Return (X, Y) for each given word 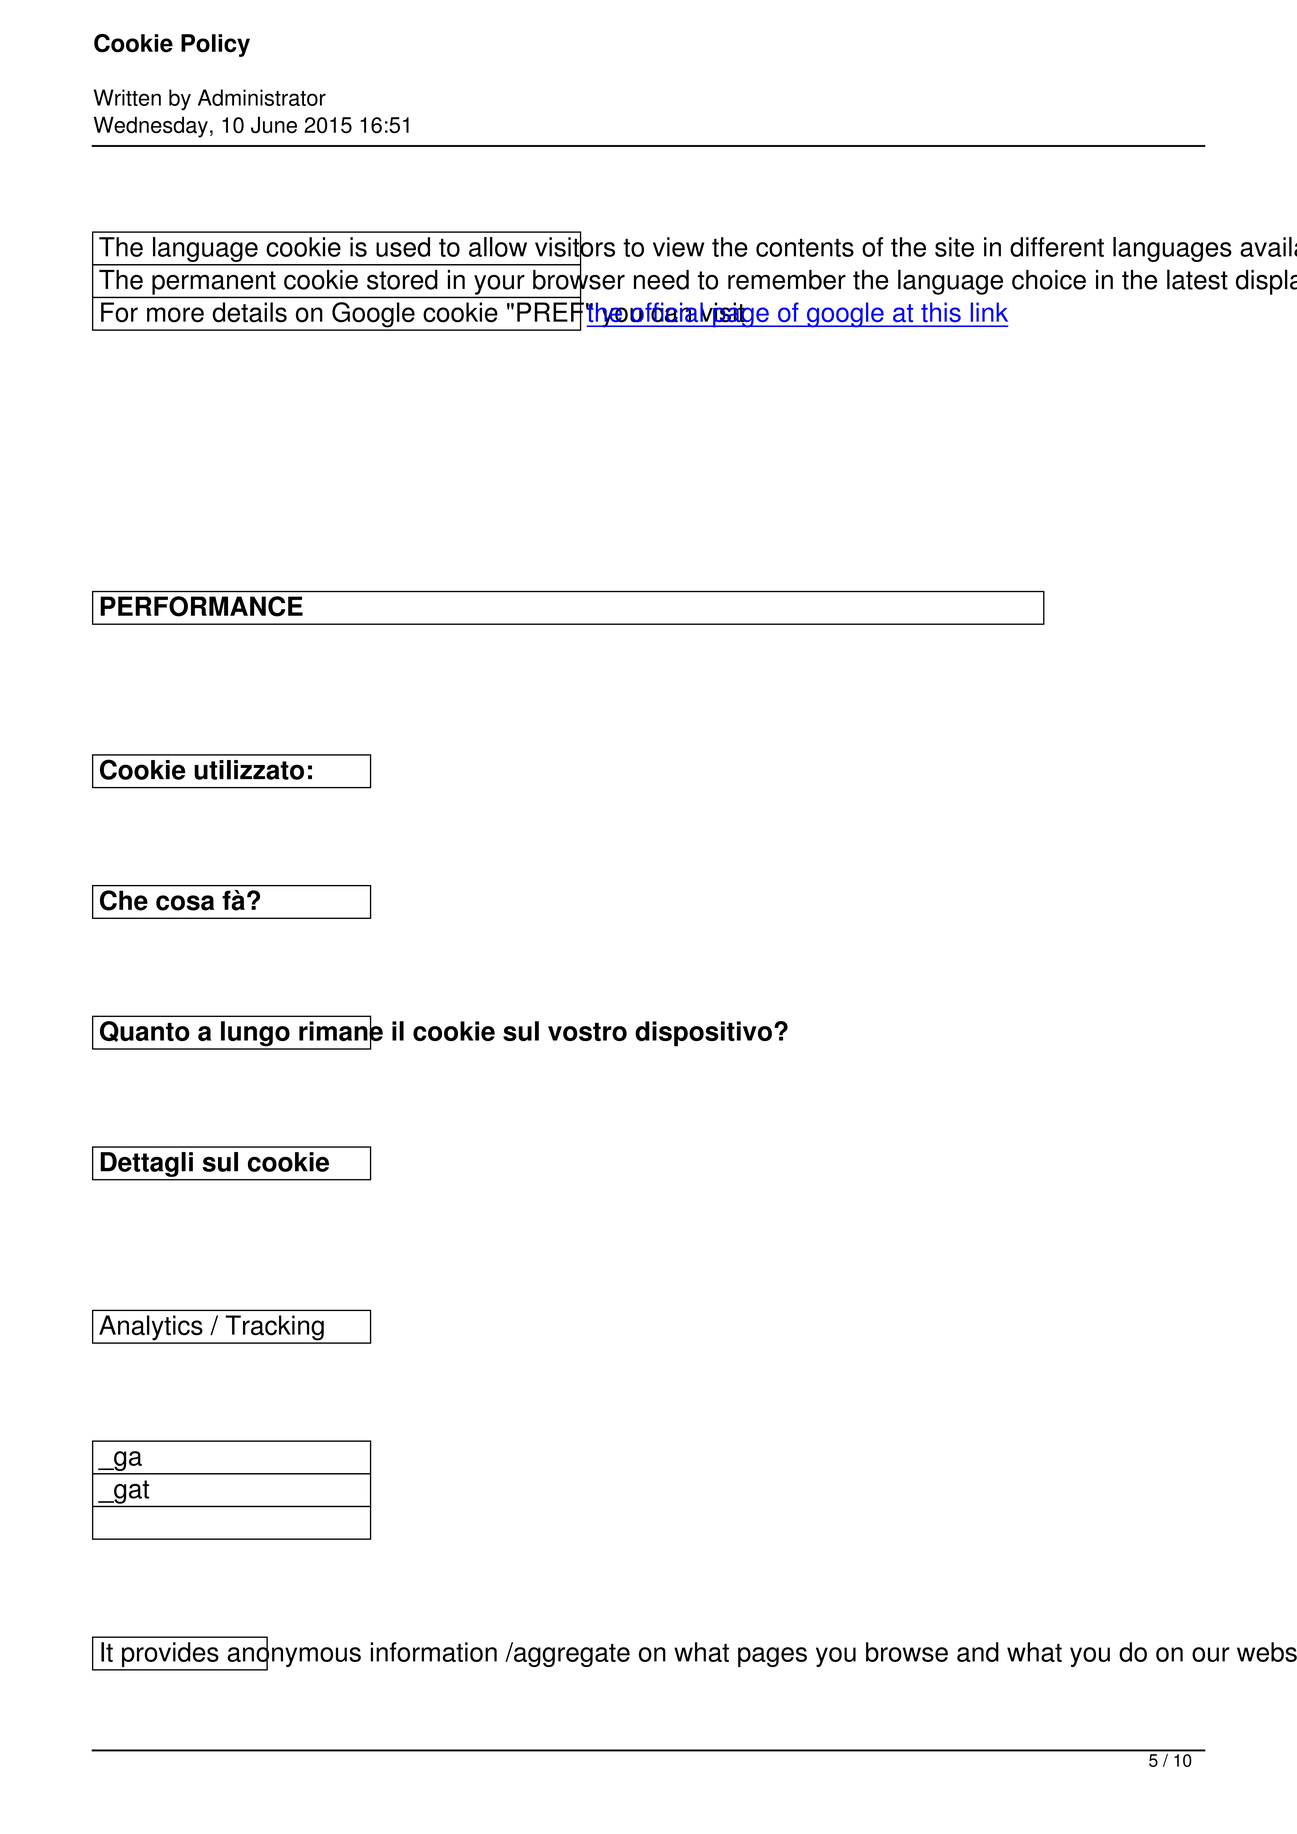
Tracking (274, 1329)
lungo (255, 1035)
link (989, 312)
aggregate (571, 1654)
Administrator (262, 97)
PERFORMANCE (201, 606)
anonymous (293, 1657)
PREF (550, 312)
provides (170, 1656)
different (1057, 247)
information (433, 1652)
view (678, 247)
